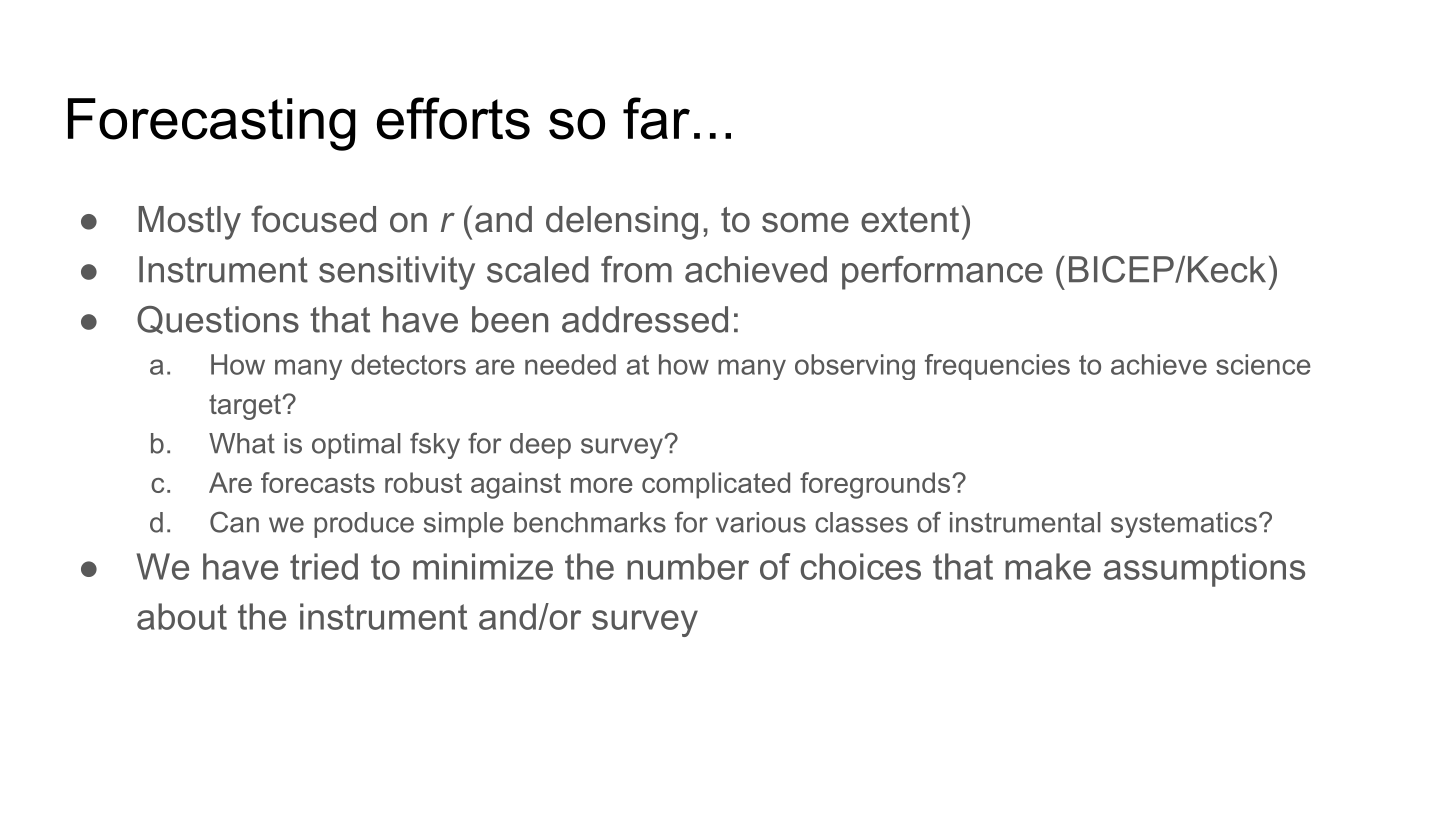 This document has width=1456, height=819. What do you see at coordinates (688, 566) in the document?
I see `number` at bounding box center [688, 566].
